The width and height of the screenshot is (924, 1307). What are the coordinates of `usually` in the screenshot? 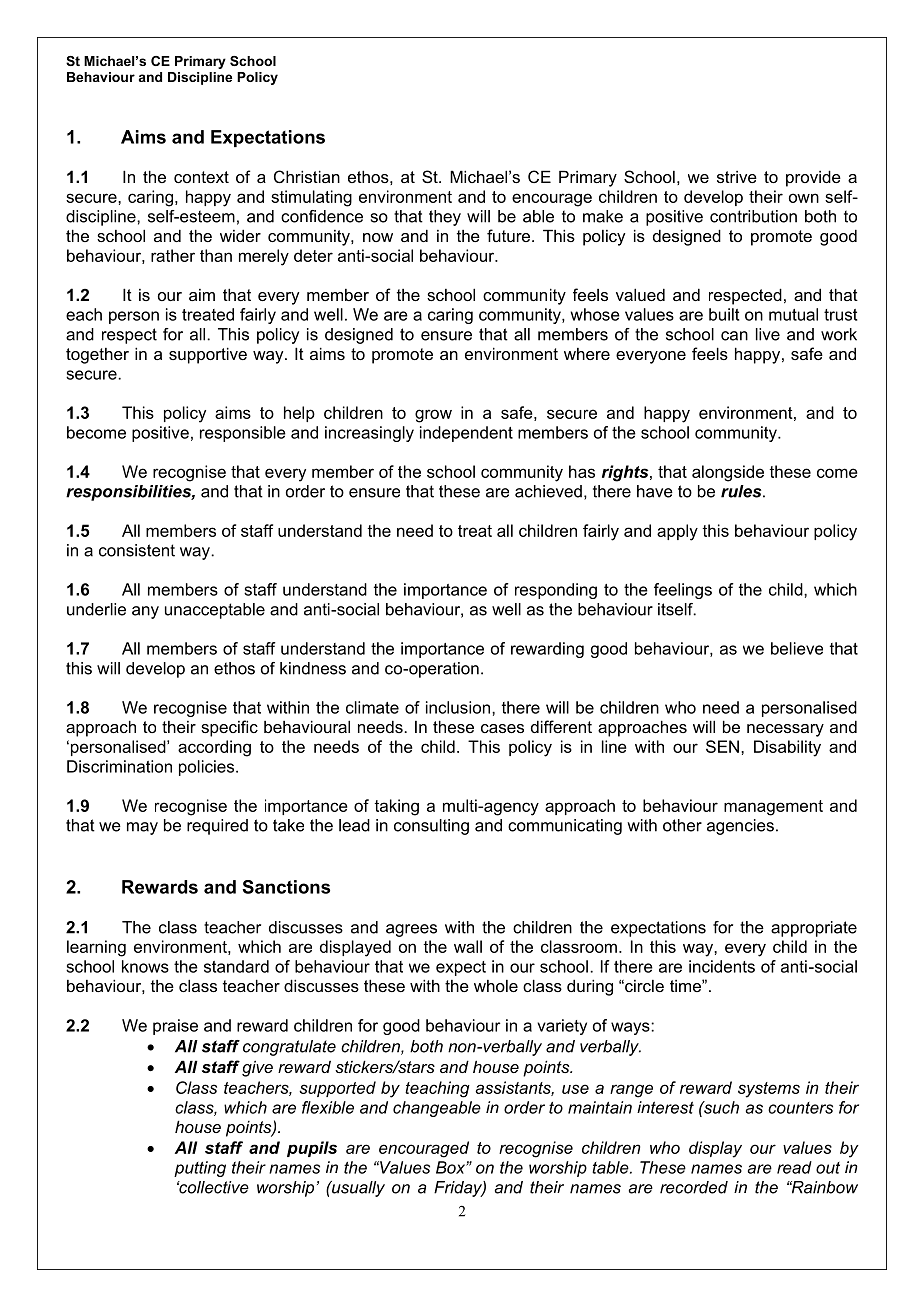 It's located at (357, 1189).
